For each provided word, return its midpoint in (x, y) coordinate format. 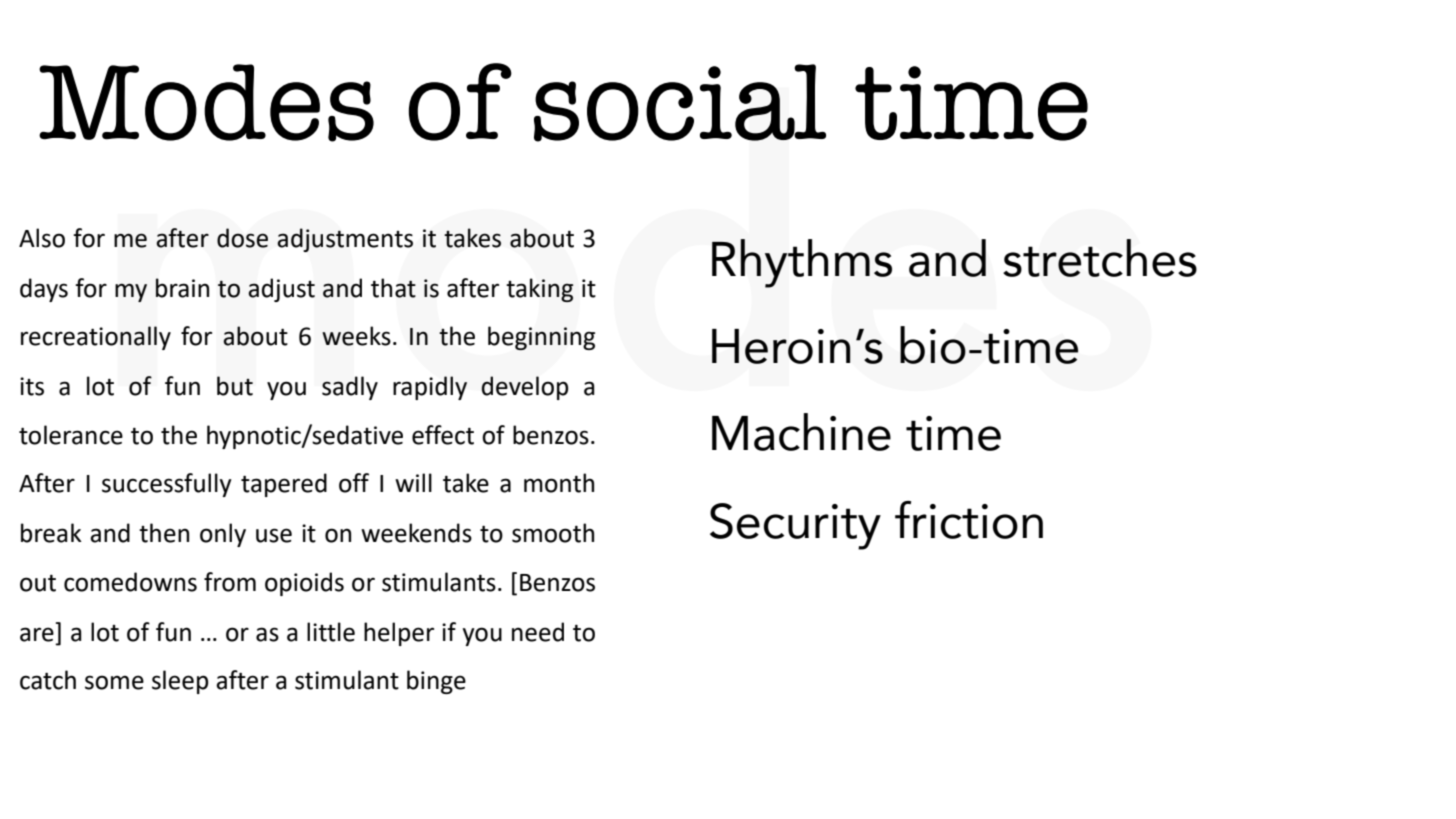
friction (969, 520)
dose (242, 238)
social (680, 103)
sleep (180, 682)
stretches (1100, 258)
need (538, 632)
